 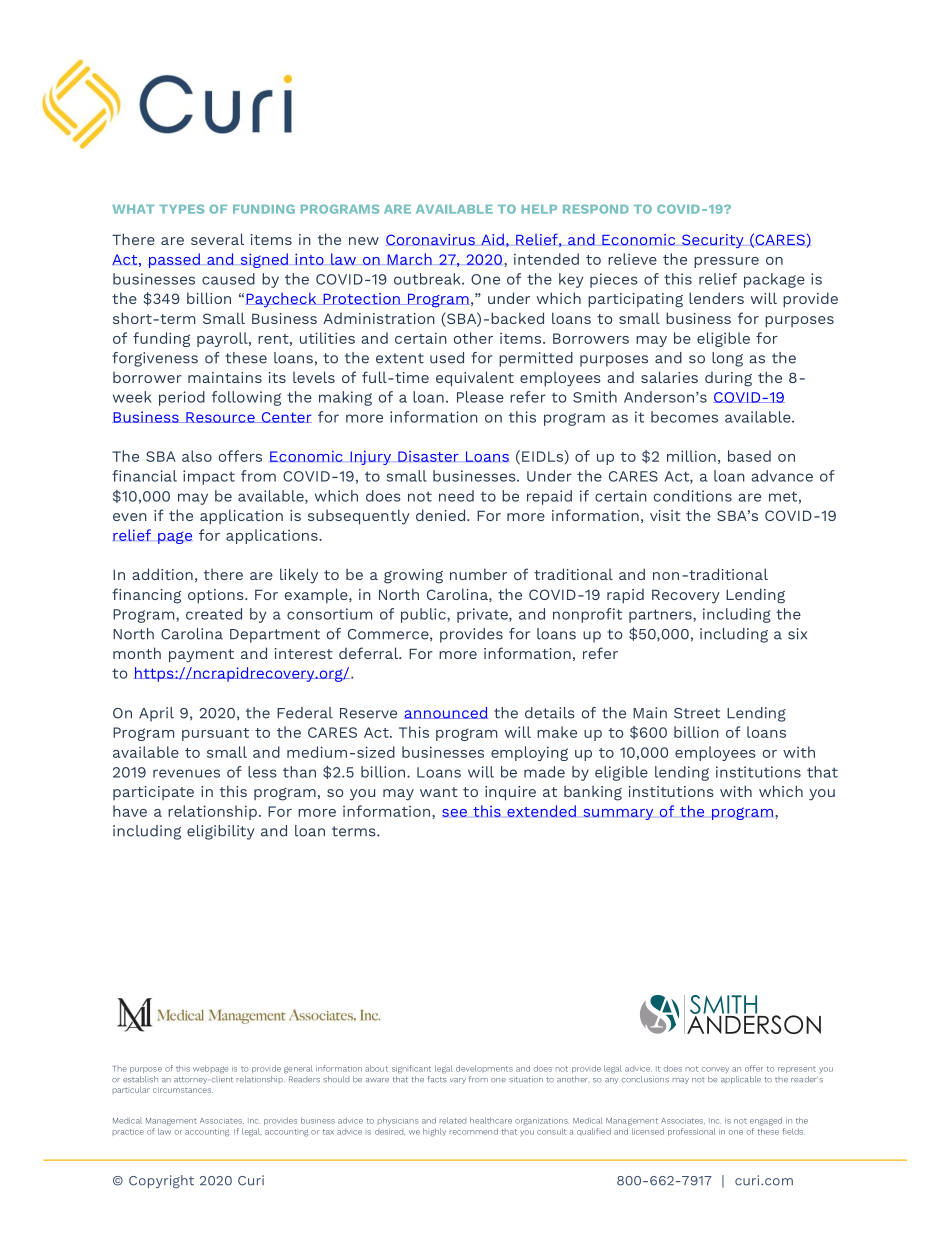 I want to click on pursuant, so click(x=215, y=734).
